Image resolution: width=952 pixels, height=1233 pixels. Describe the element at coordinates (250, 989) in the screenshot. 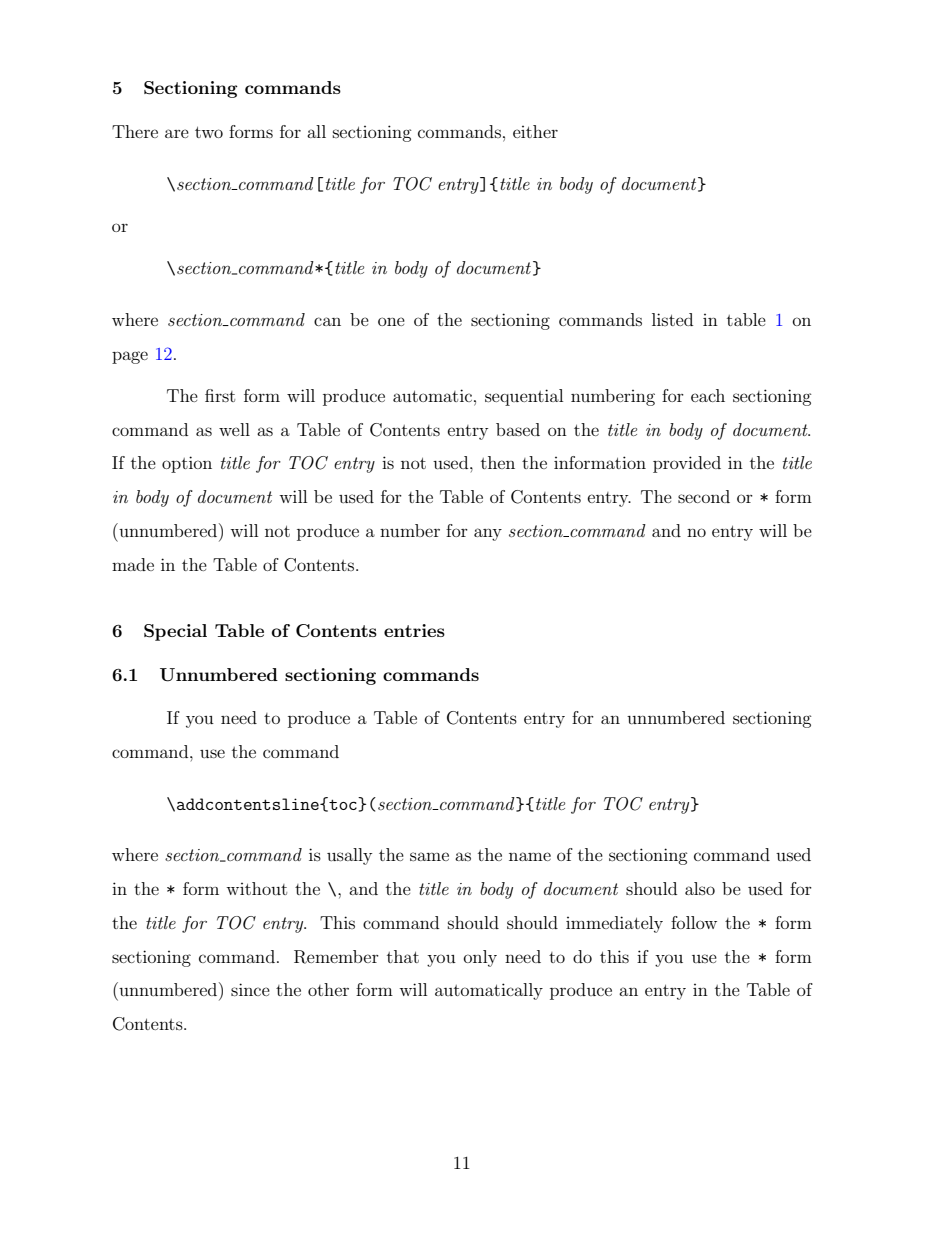

I see `since` at that location.
